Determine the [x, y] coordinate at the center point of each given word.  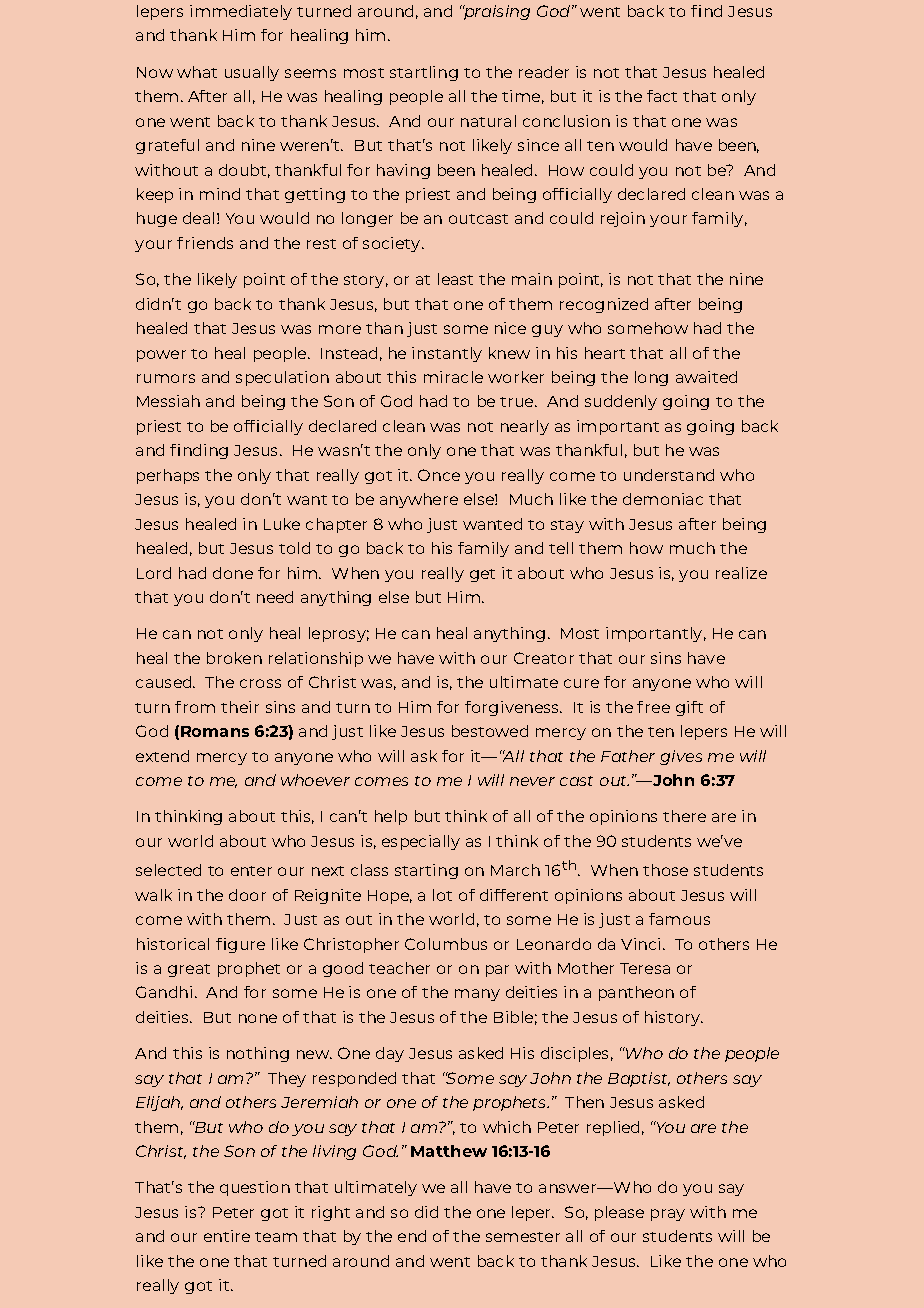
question [255, 1188]
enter [251, 871]
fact [662, 96]
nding [206, 451]
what [197, 72]
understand [669, 475]
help [391, 817]
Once [439, 475]
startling [424, 73]
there [684, 816]
